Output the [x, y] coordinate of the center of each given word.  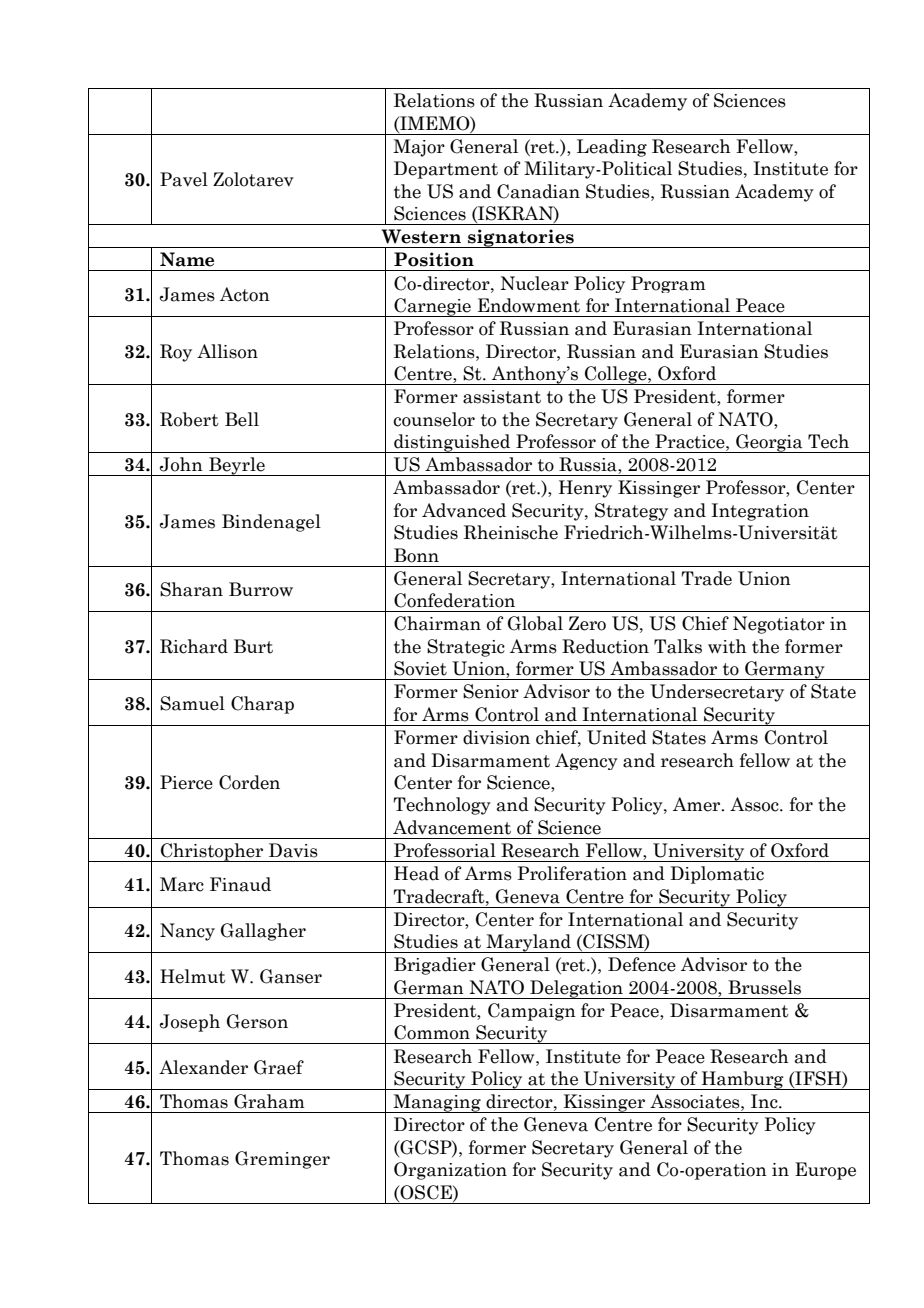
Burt [253, 646]
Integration [760, 512]
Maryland [528, 943]
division [496, 737]
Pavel [184, 179]
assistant [502, 397]
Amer [698, 804]
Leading [612, 148]
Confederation [454, 600]
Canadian [538, 191]
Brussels [764, 987]
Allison [227, 351]
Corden [249, 782]
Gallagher [263, 932]
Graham [269, 1101]
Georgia [769, 443]
